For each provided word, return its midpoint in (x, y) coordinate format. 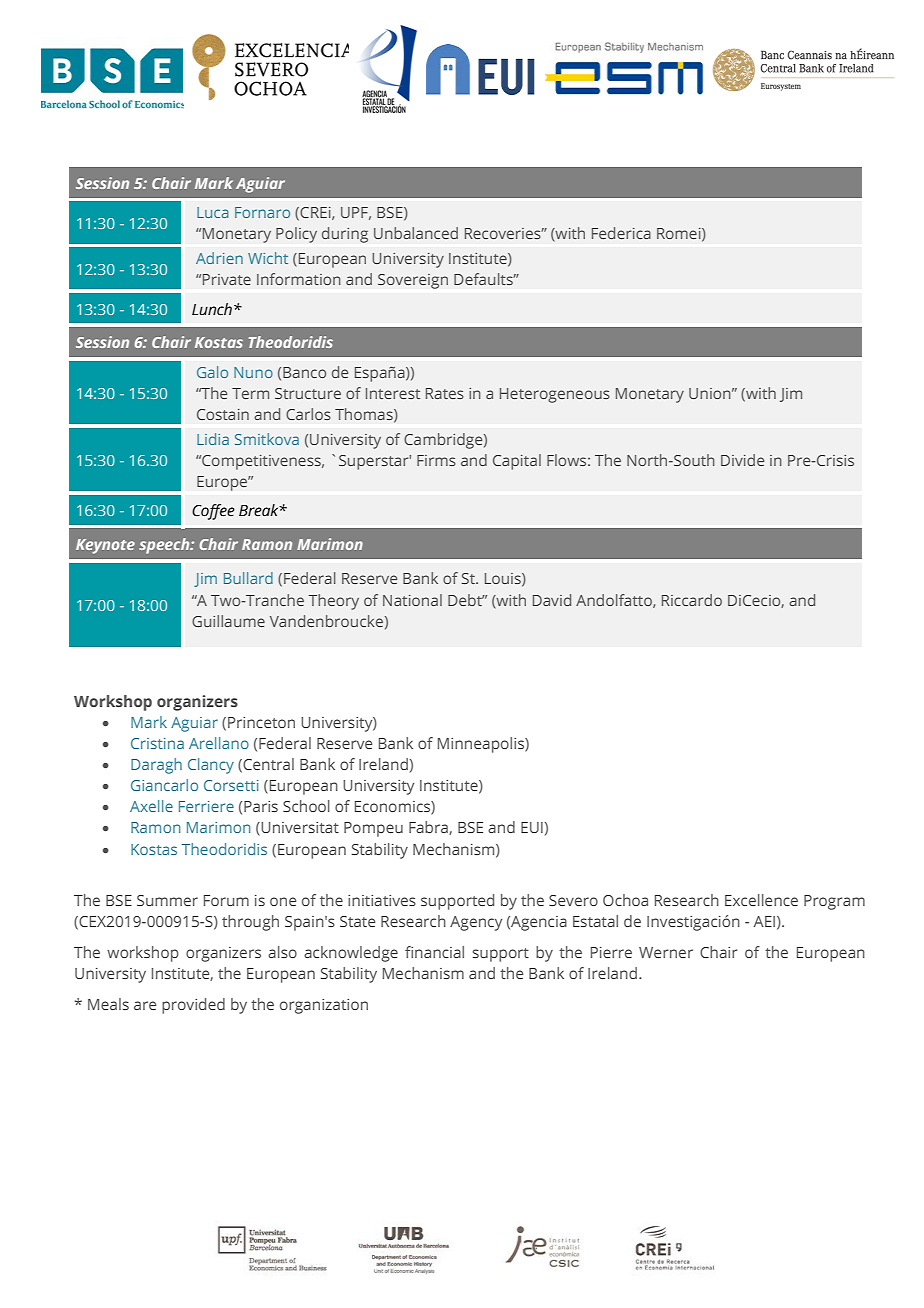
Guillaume (228, 621)
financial (434, 952)
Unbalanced (416, 233)
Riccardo (692, 600)
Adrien (219, 258)
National (412, 600)
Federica (621, 233)
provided (193, 1006)
